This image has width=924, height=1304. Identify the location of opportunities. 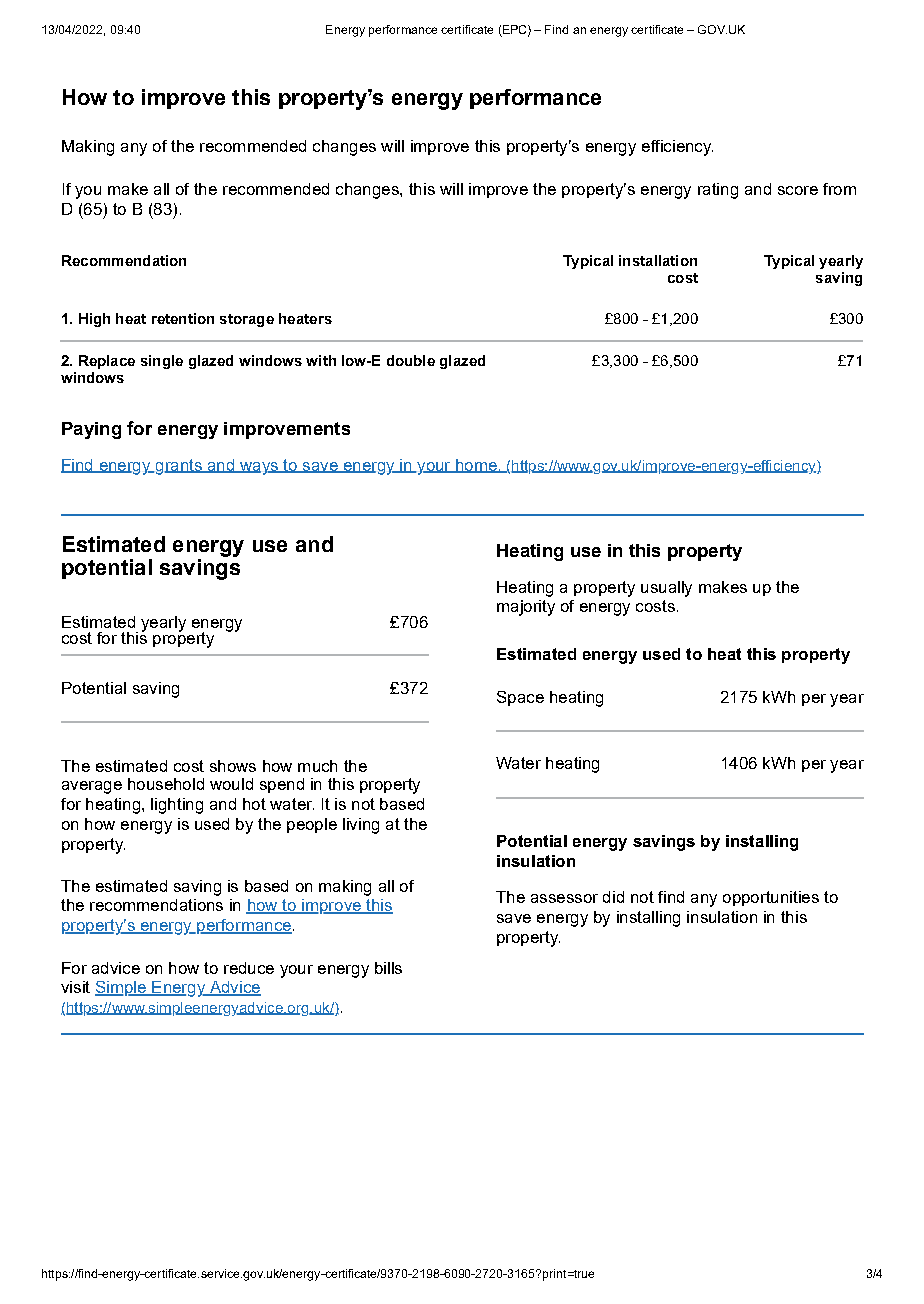
(771, 898).
